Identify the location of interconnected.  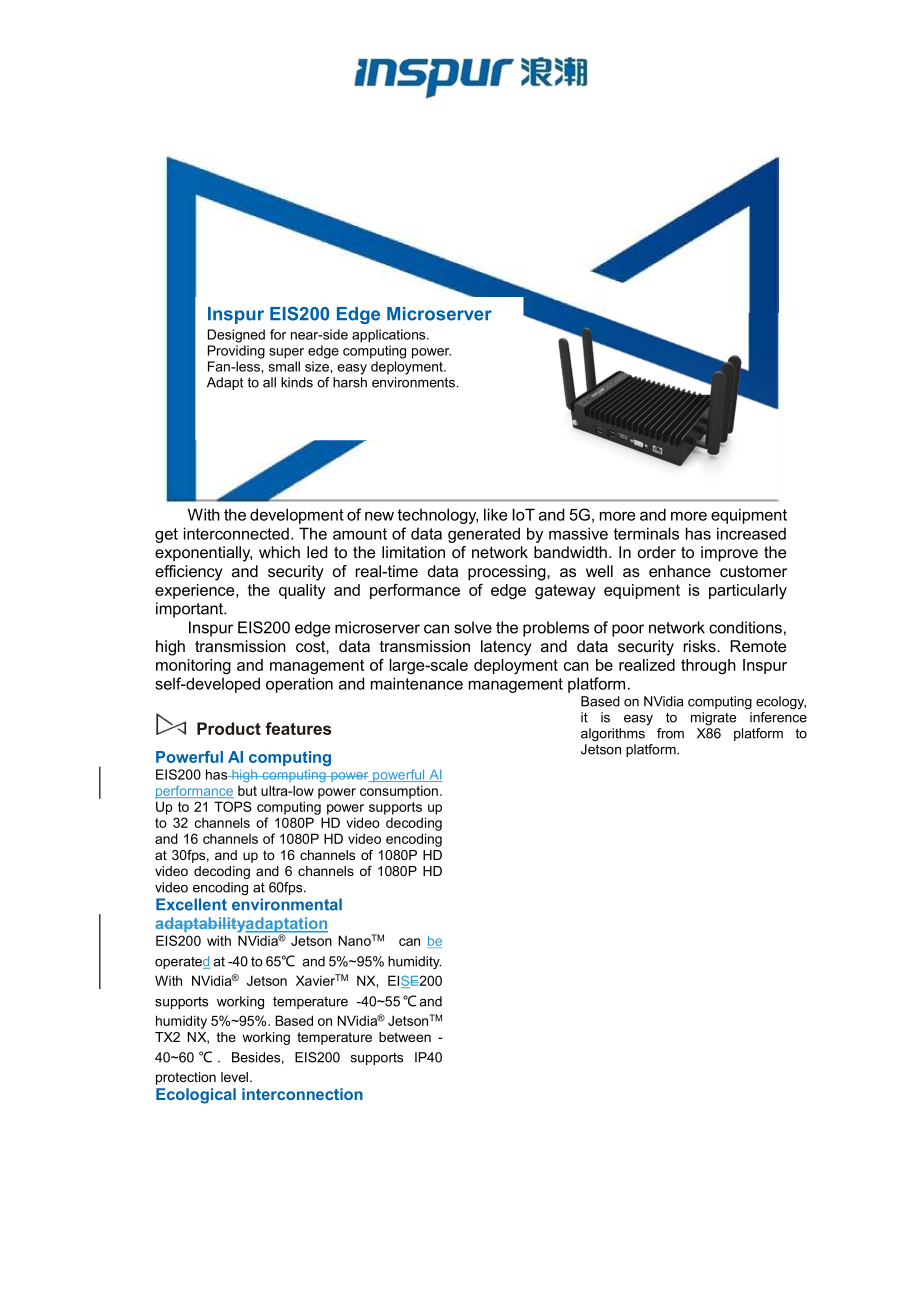
(236, 533).
